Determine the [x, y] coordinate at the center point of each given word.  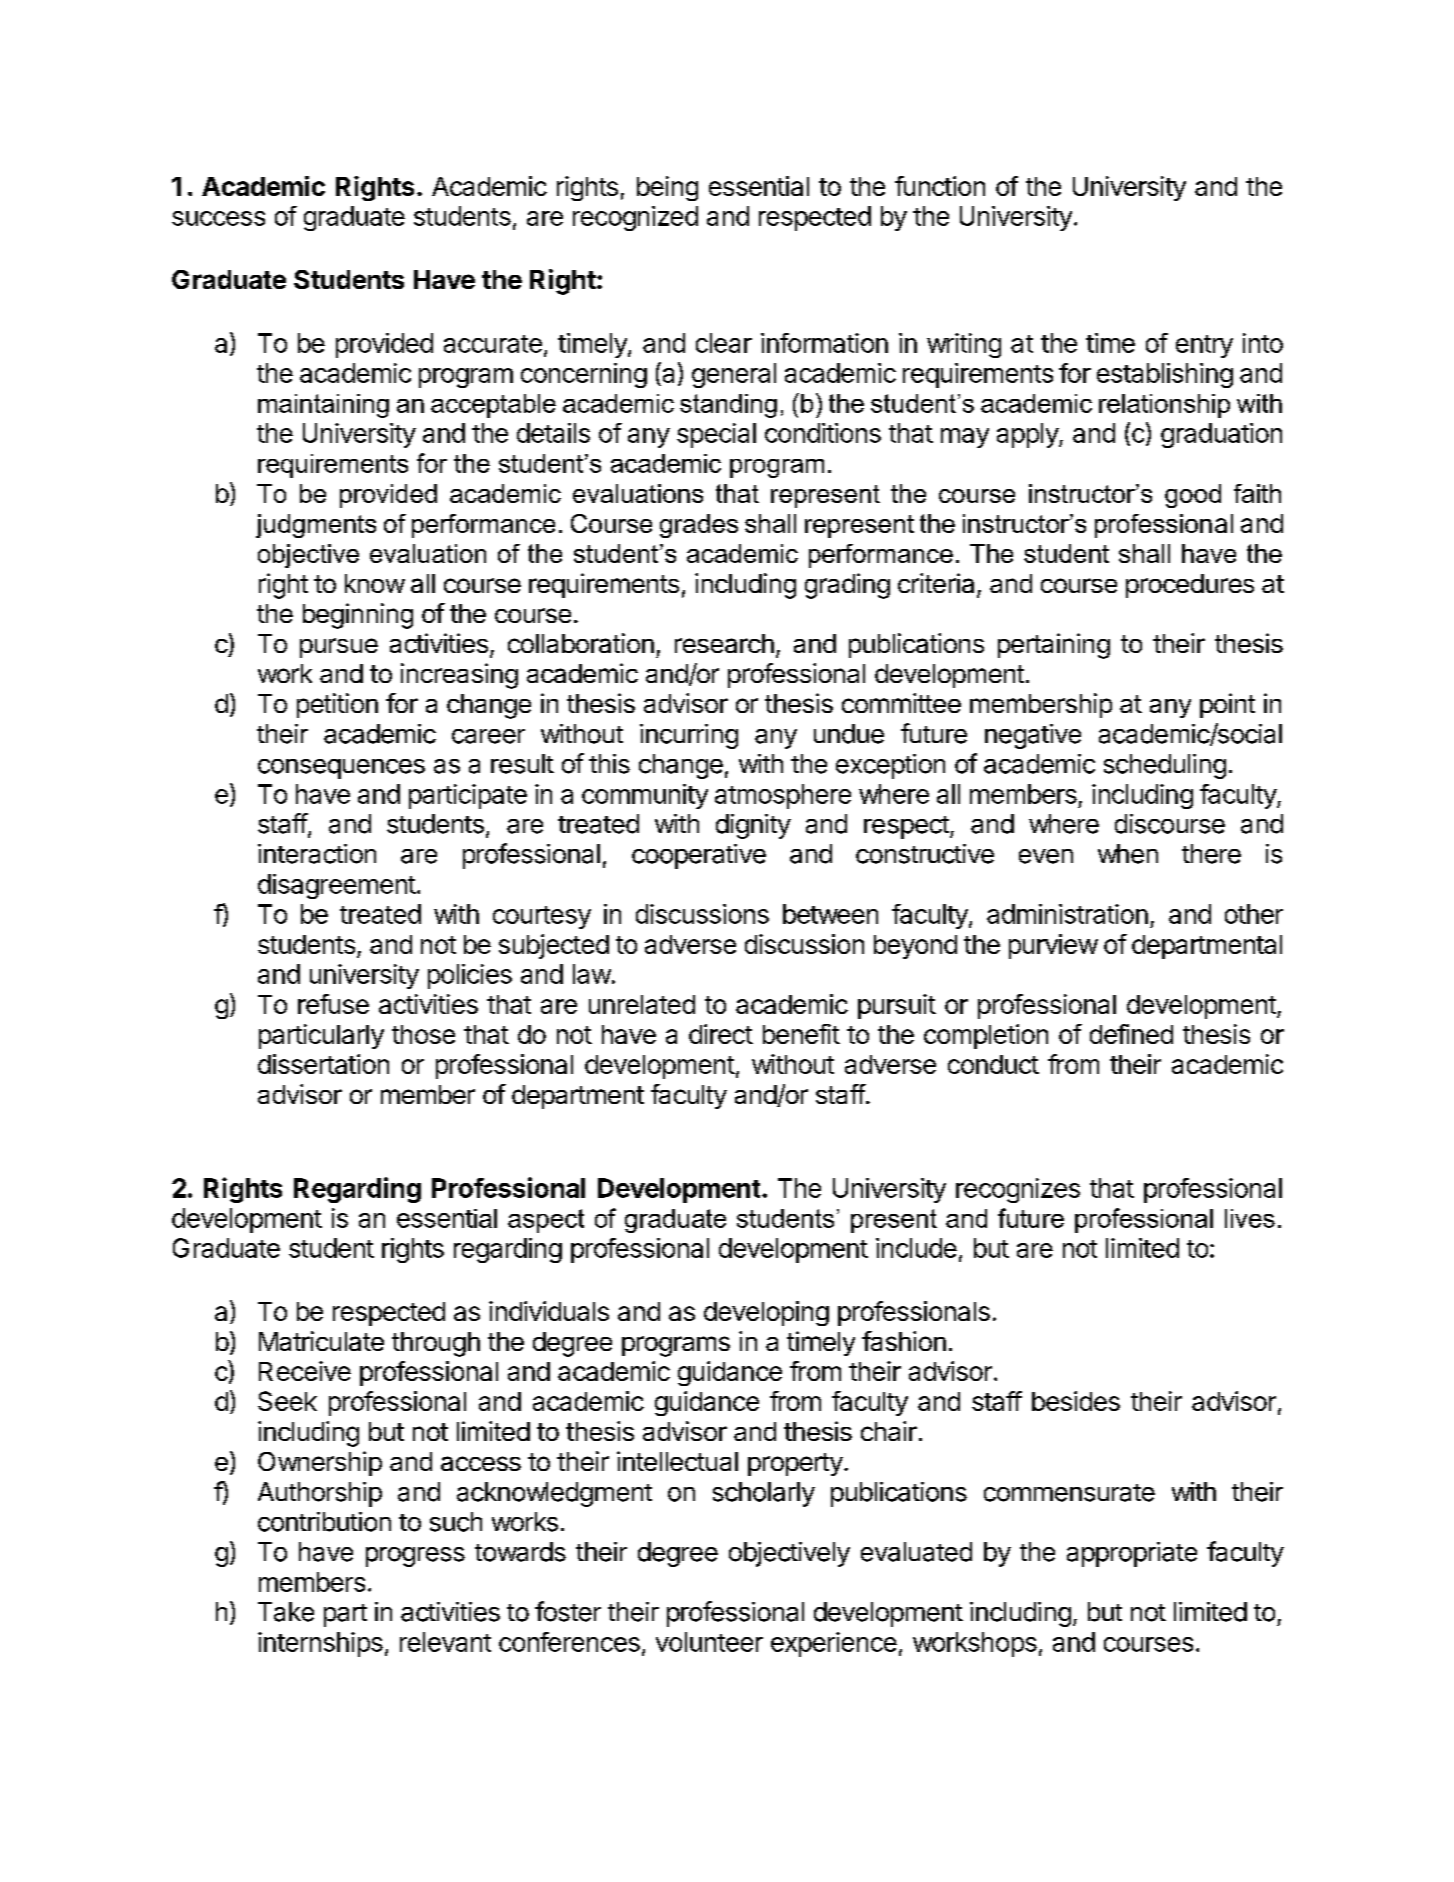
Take [286, 1612]
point [1227, 705]
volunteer [709, 1642]
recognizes [1018, 1190]
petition [337, 705]
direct [721, 1034]
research [724, 643]
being [667, 188]
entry [1204, 346]
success [218, 218]
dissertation [323, 1064]
